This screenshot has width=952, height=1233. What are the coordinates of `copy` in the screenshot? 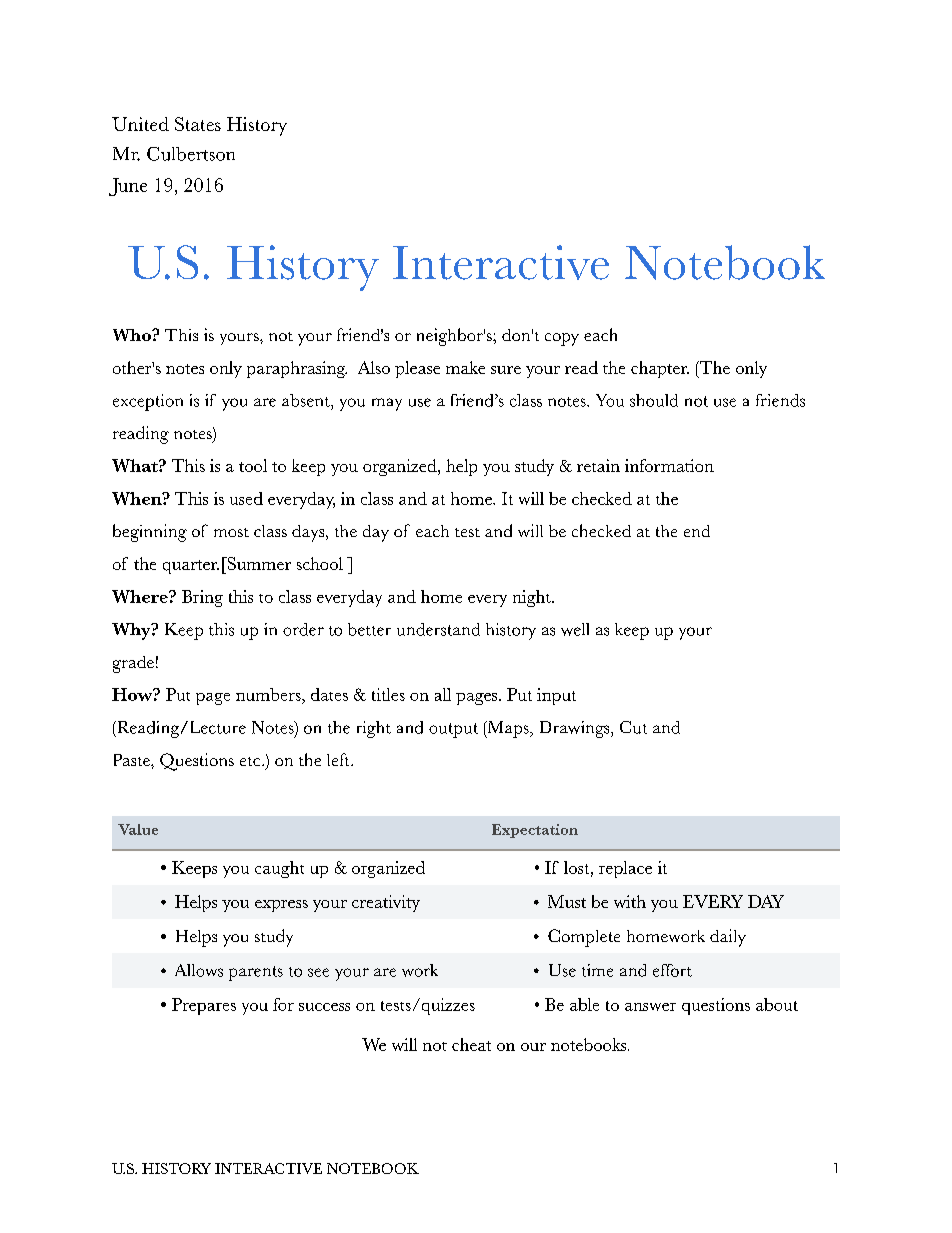 It's located at (562, 339).
